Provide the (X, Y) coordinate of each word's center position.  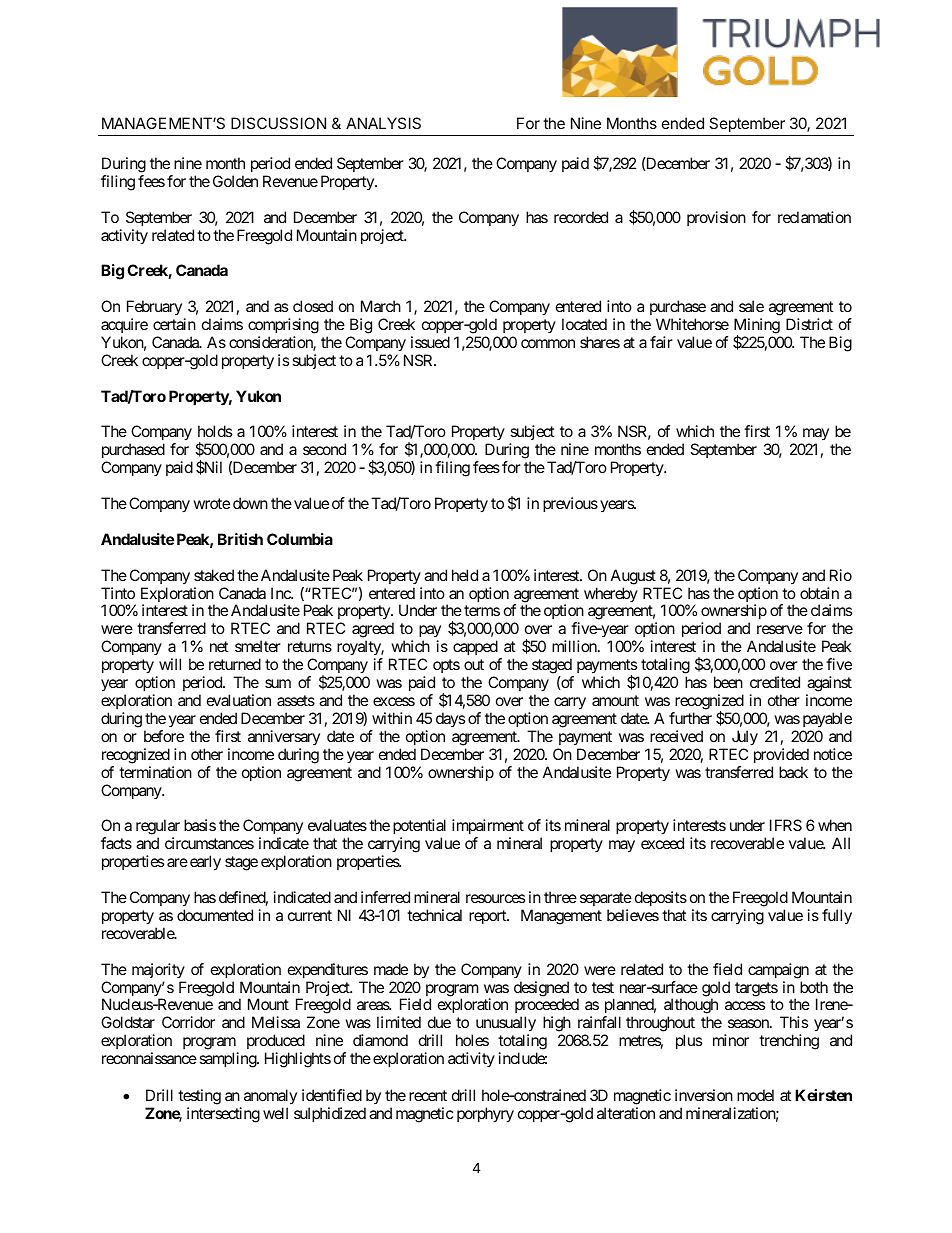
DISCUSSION (278, 123)
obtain (819, 593)
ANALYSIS (383, 123)
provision (716, 218)
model (755, 1095)
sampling (228, 1060)
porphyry (485, 1115)
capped (475, 647)
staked (214, 575)
